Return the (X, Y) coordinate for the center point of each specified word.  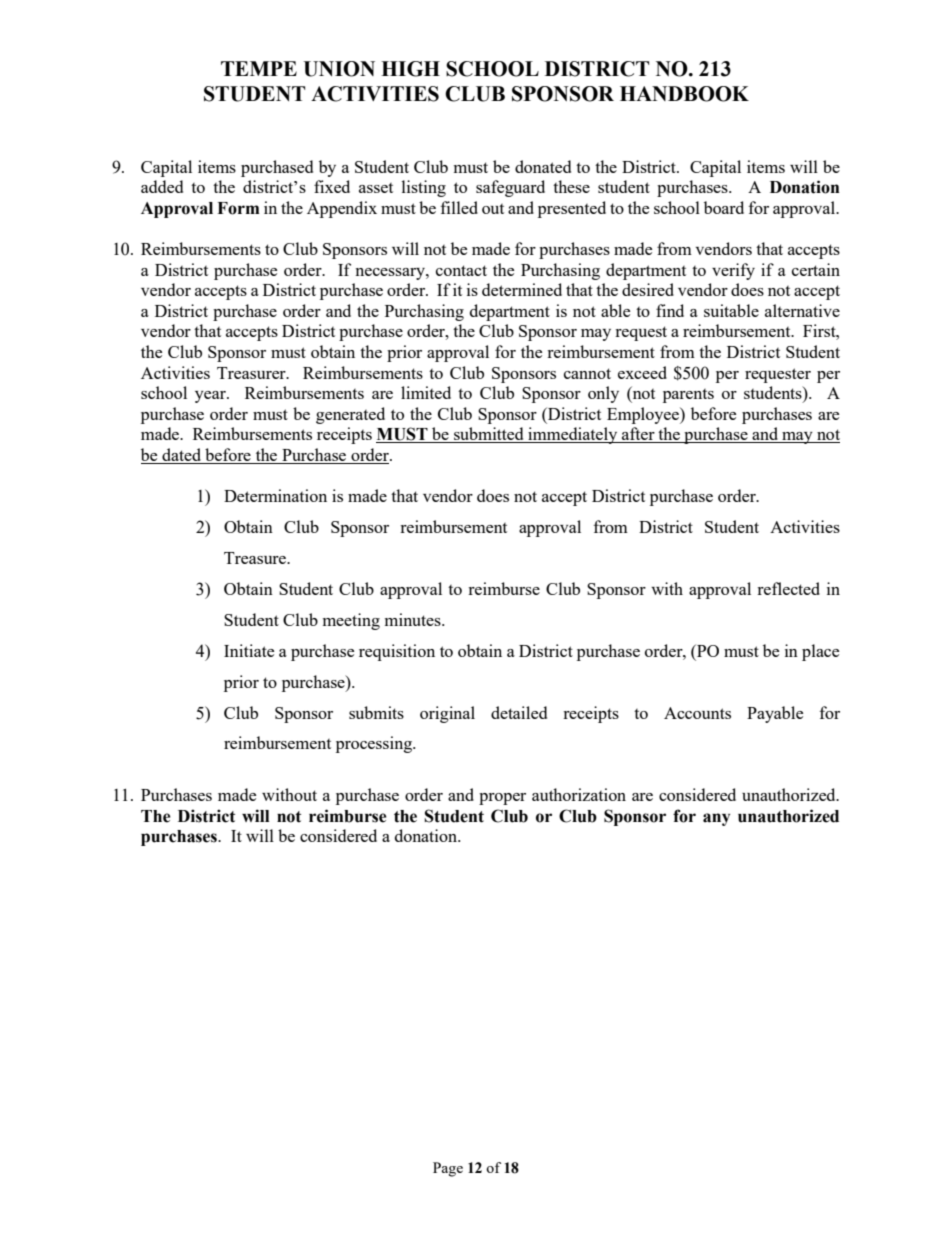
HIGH (410, 69)
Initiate (249, 650)
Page (448, 1169)
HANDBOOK (684, 94)
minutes (414, 619)
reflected (788, 588)
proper (502, 799)
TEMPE (259, 68)
